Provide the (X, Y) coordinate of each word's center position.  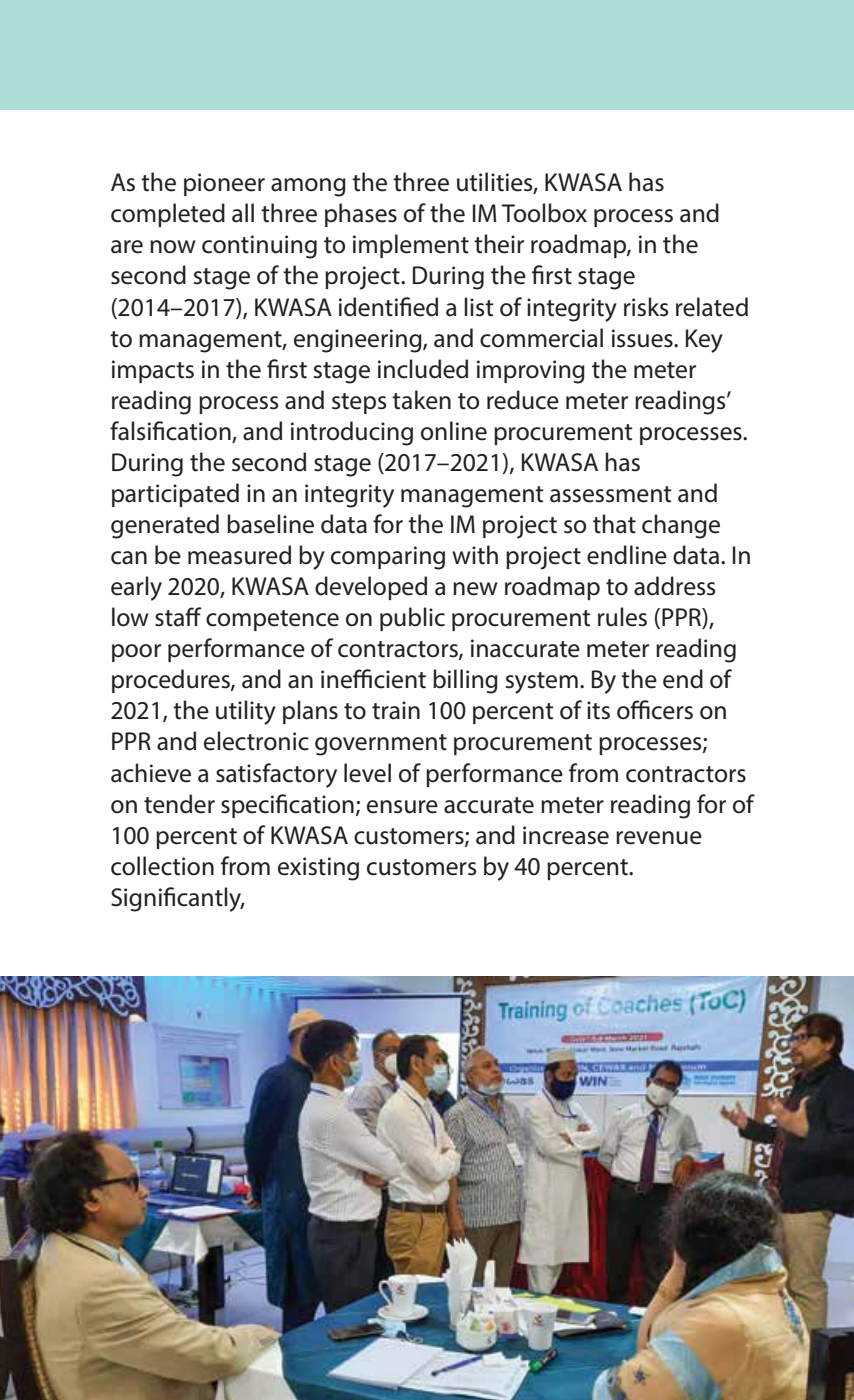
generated (165, 526)
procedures (172, 681)
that (614, 524)
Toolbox (544, 213)
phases (361, 215)
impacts (153, 371)
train (396, 710)
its (598, 710)
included (423, 369)
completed (168, 215)
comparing (388, 558)
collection (162, 866)
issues (643, 338)
